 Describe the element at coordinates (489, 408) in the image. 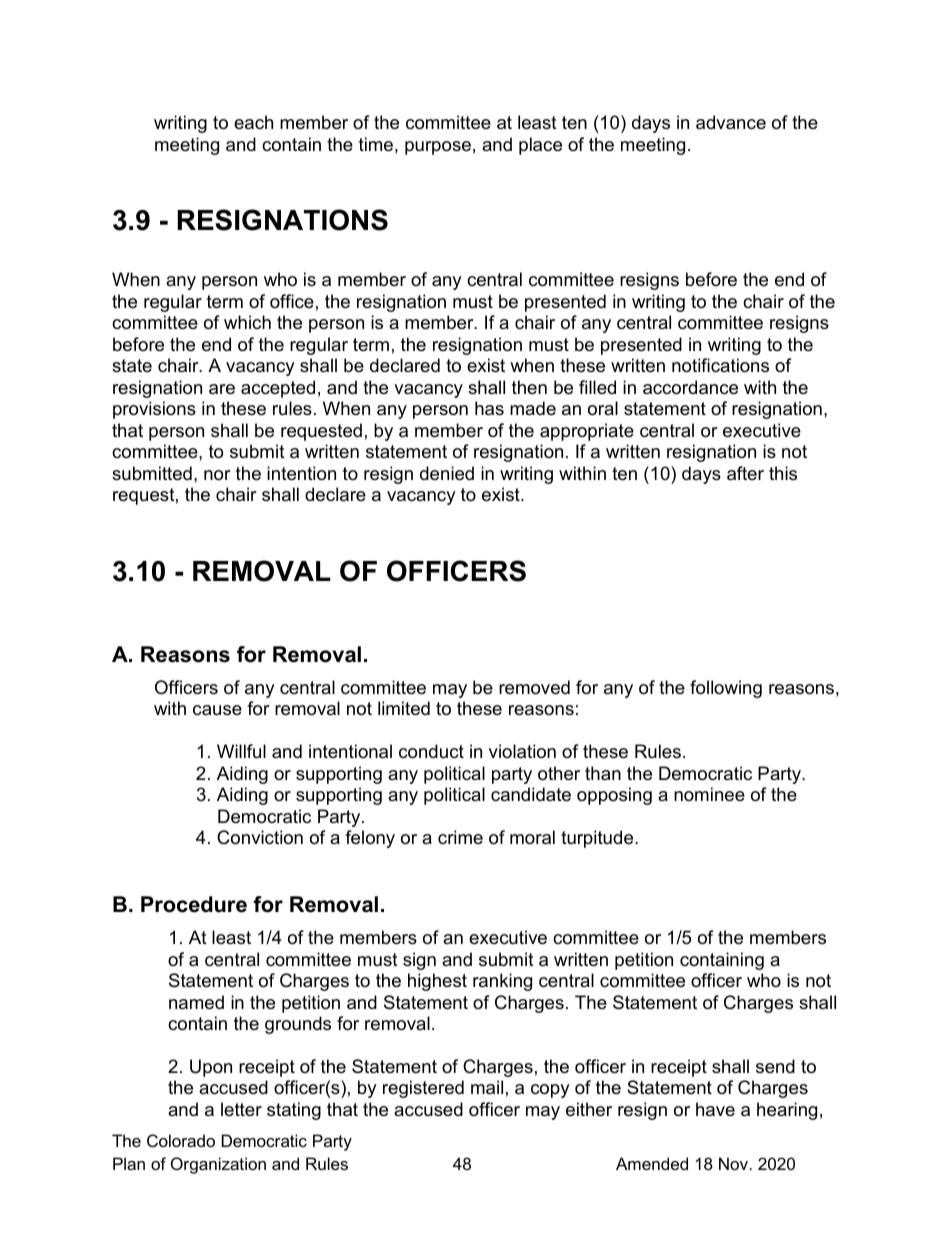

I see `has` at that location.
